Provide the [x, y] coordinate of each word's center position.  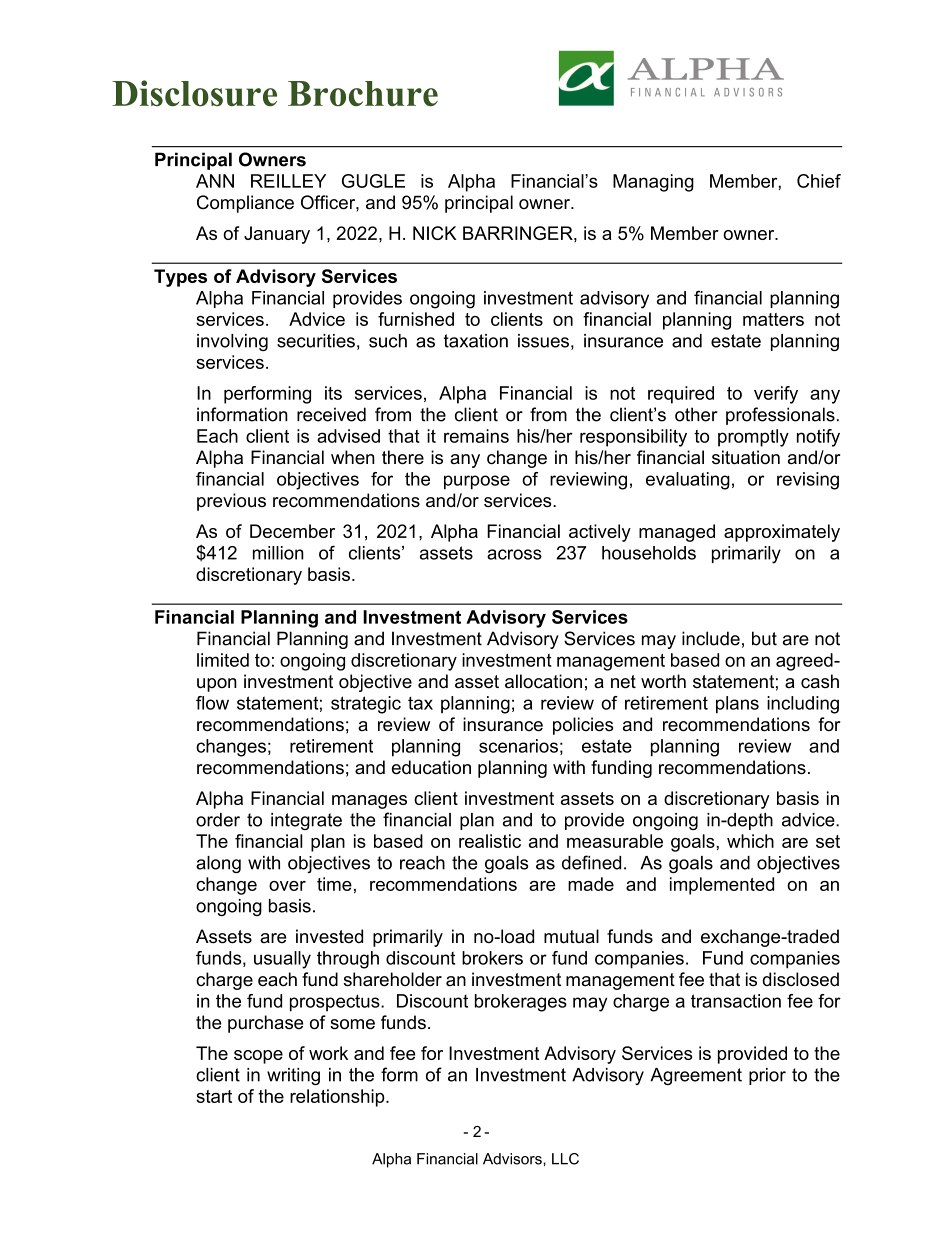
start [214, 1096]
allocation [543, 681]
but [764, 638]
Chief [819, 181]
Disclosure [194, 93]
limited [223, 660]
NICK [435, 233]
